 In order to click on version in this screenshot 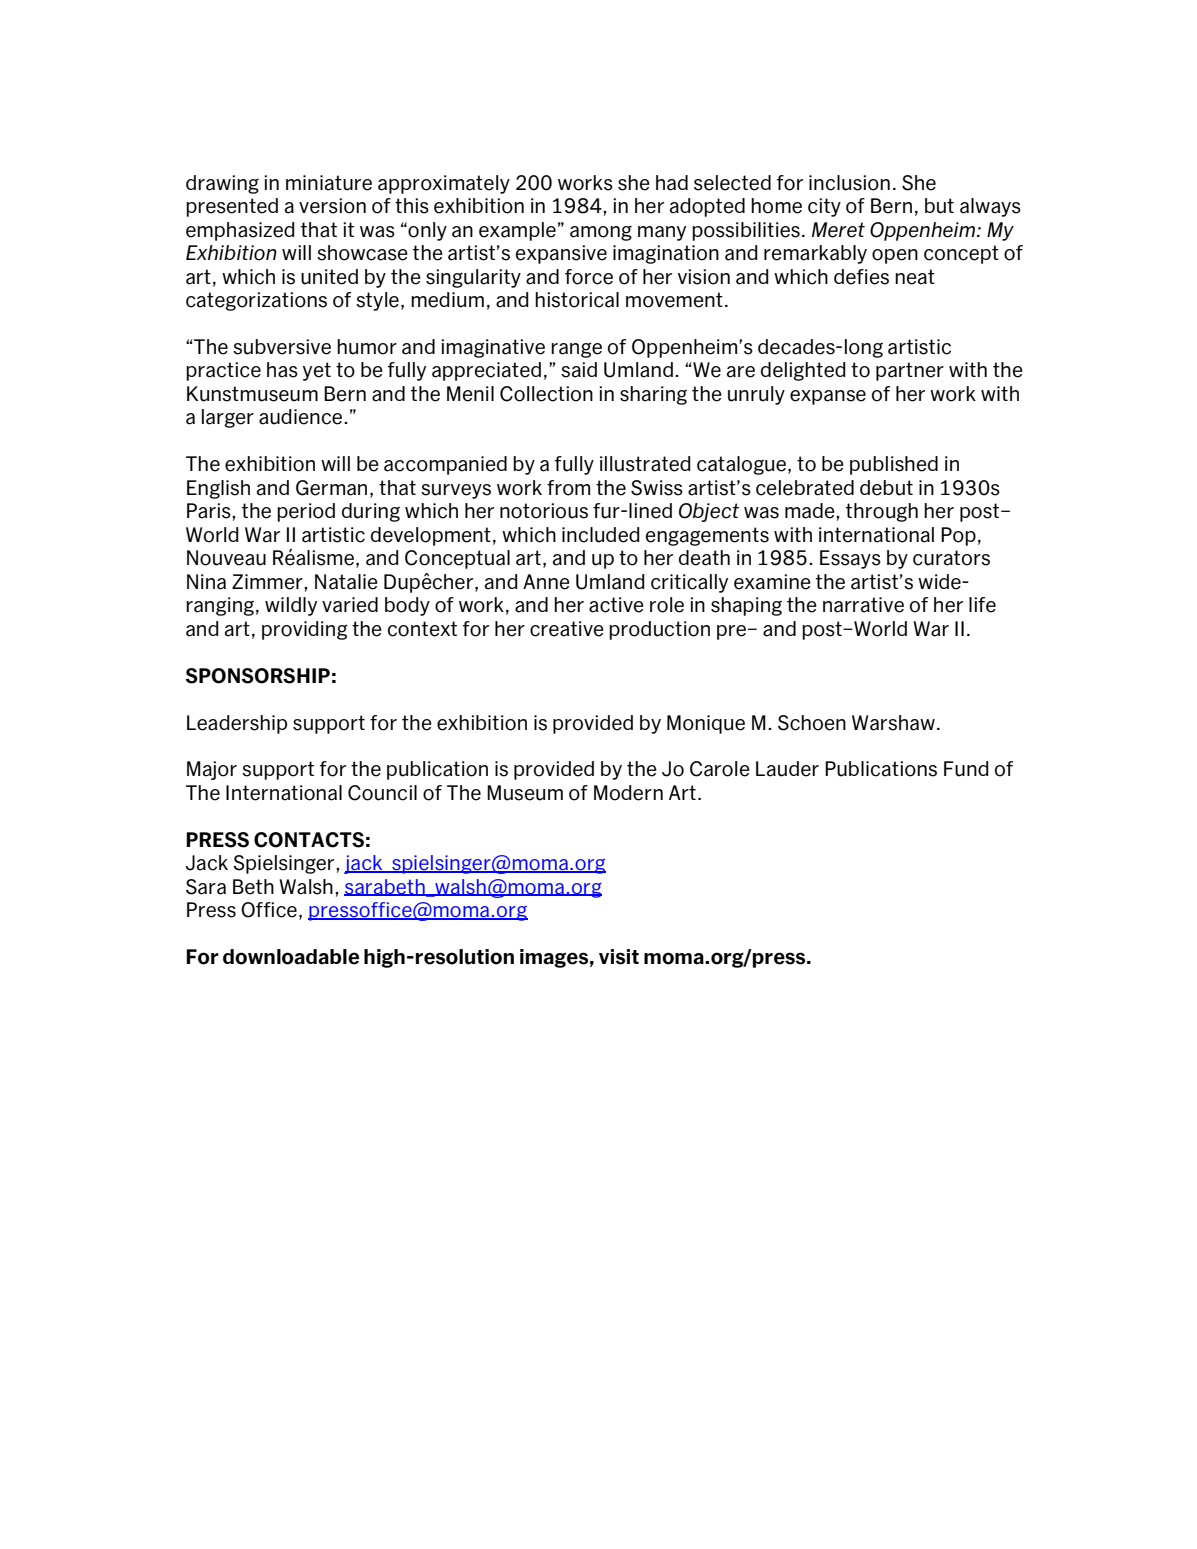, I will do `click(332, 206)`.
